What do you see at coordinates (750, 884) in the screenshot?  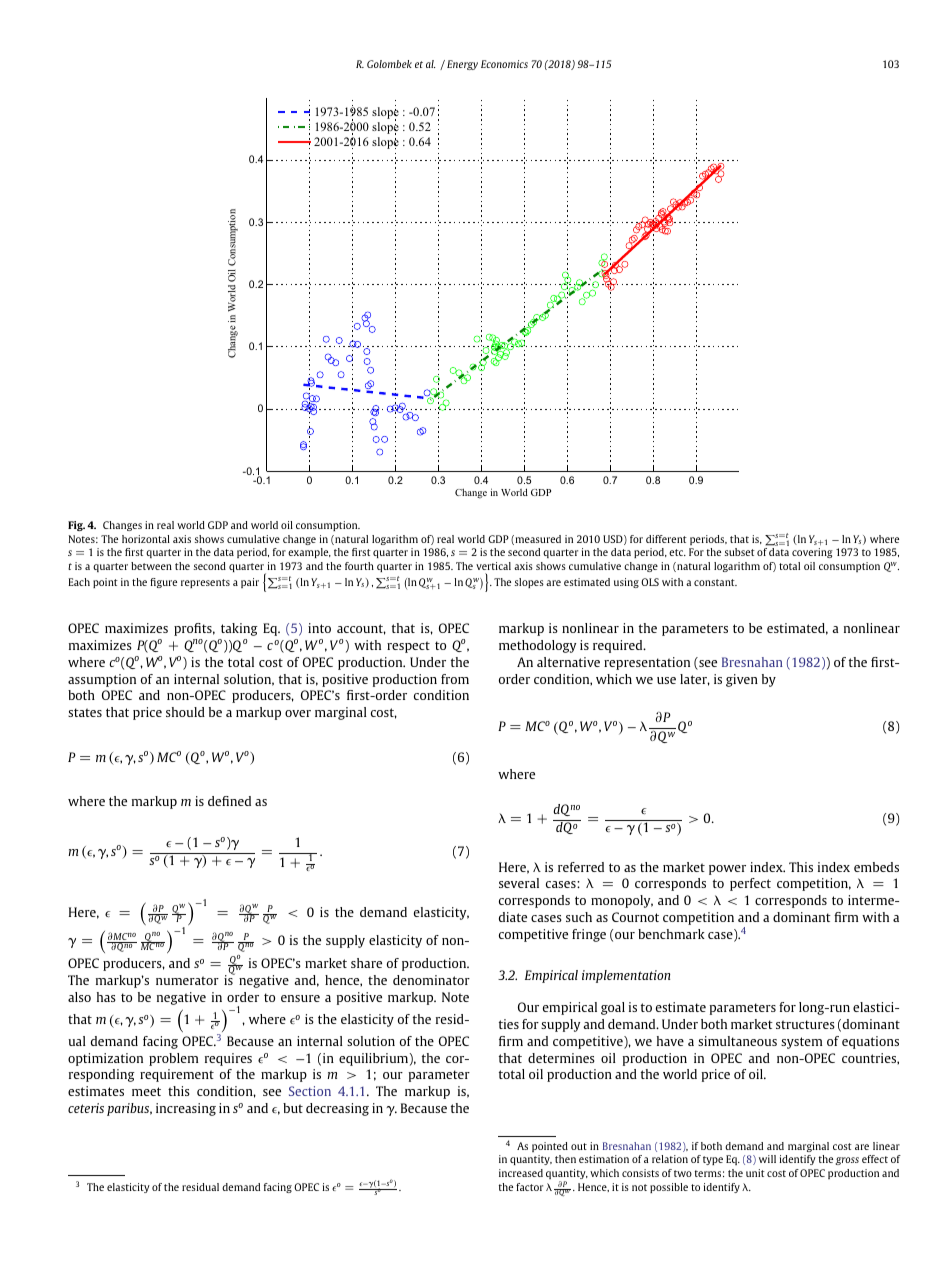 I see `perfect` at bounding box center [750, 884].
